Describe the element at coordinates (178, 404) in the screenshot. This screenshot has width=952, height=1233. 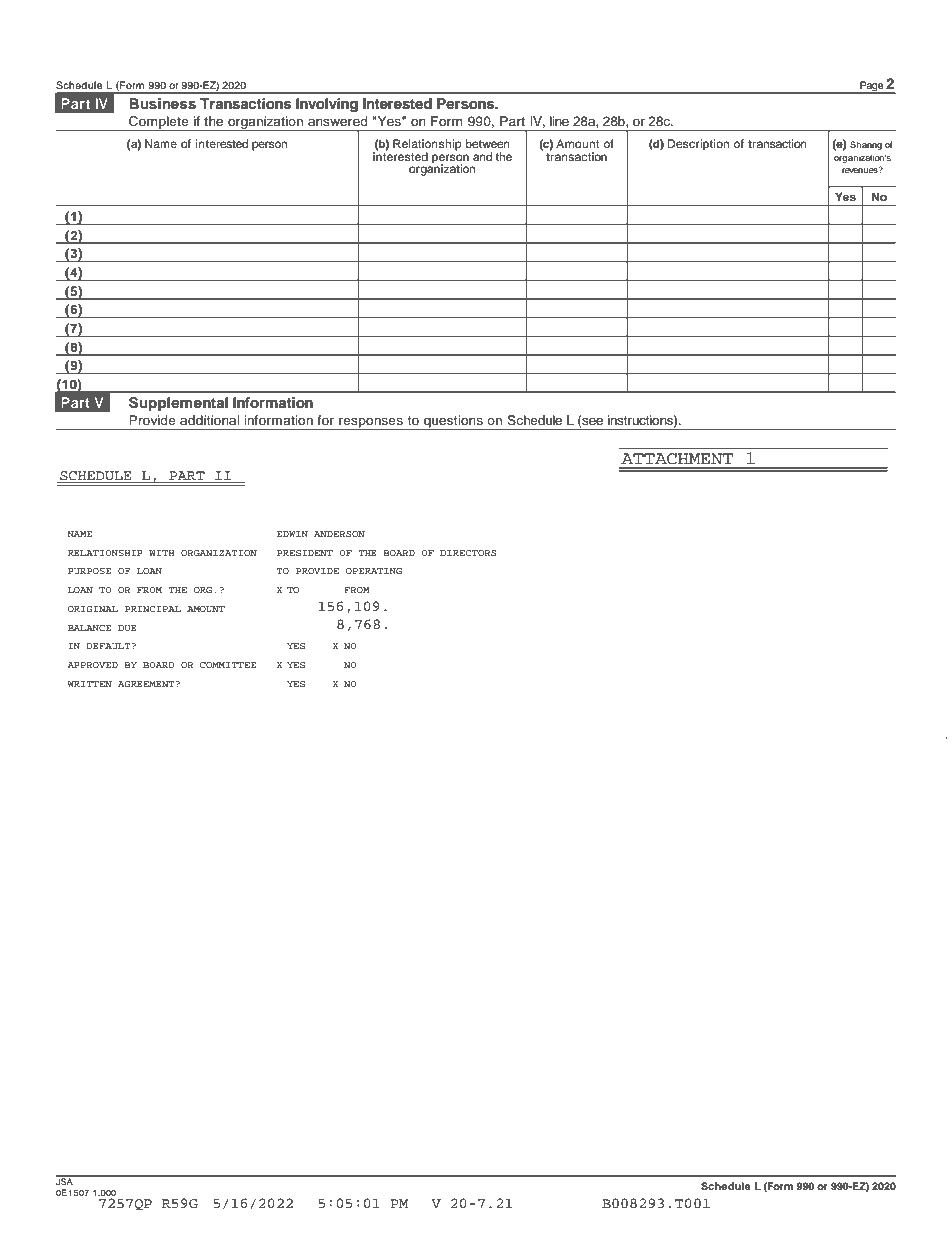
I see `Supplemental` at that location.
